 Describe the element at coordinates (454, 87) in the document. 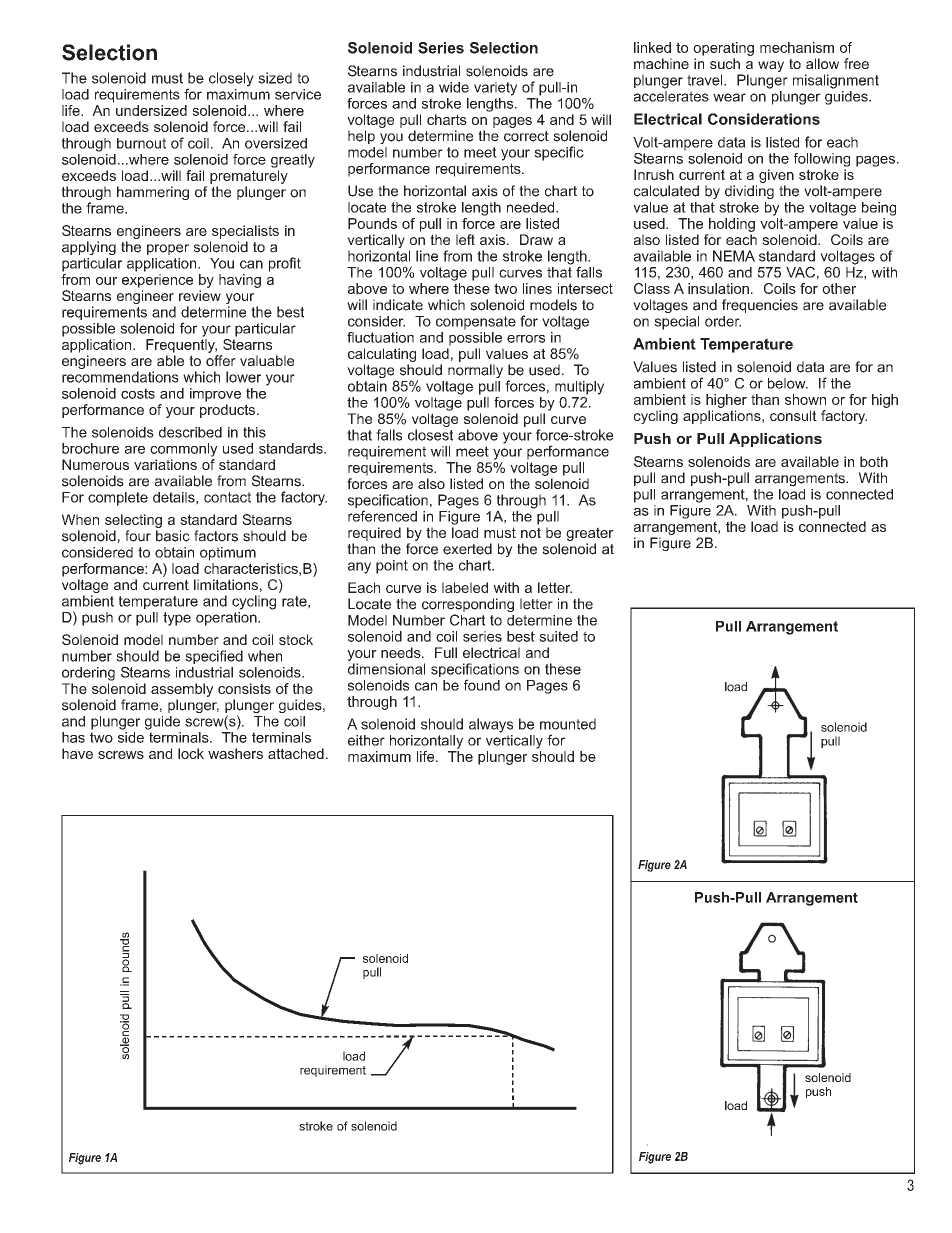

I see `wide` at that location.
